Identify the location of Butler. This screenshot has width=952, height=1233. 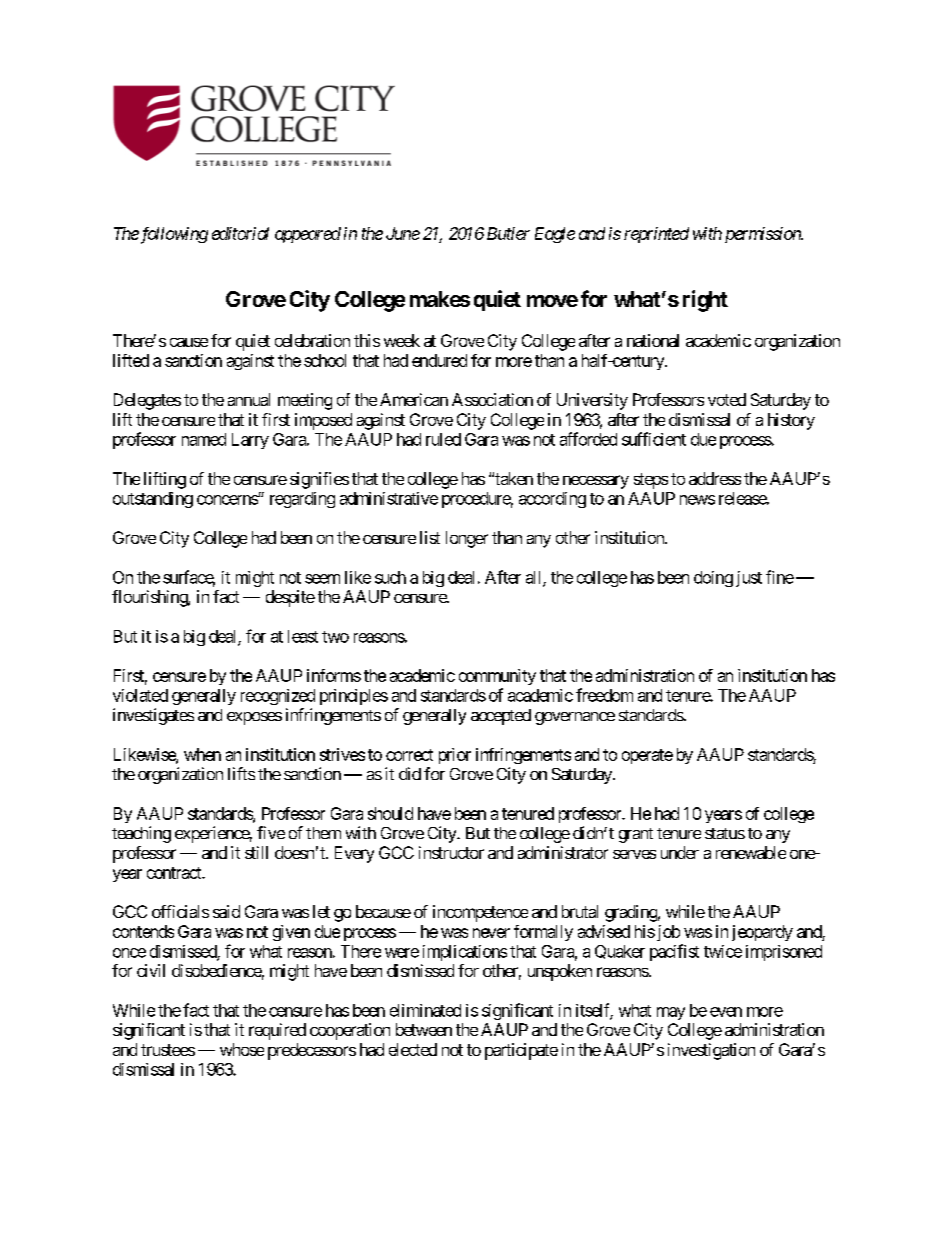
(508, 233).
